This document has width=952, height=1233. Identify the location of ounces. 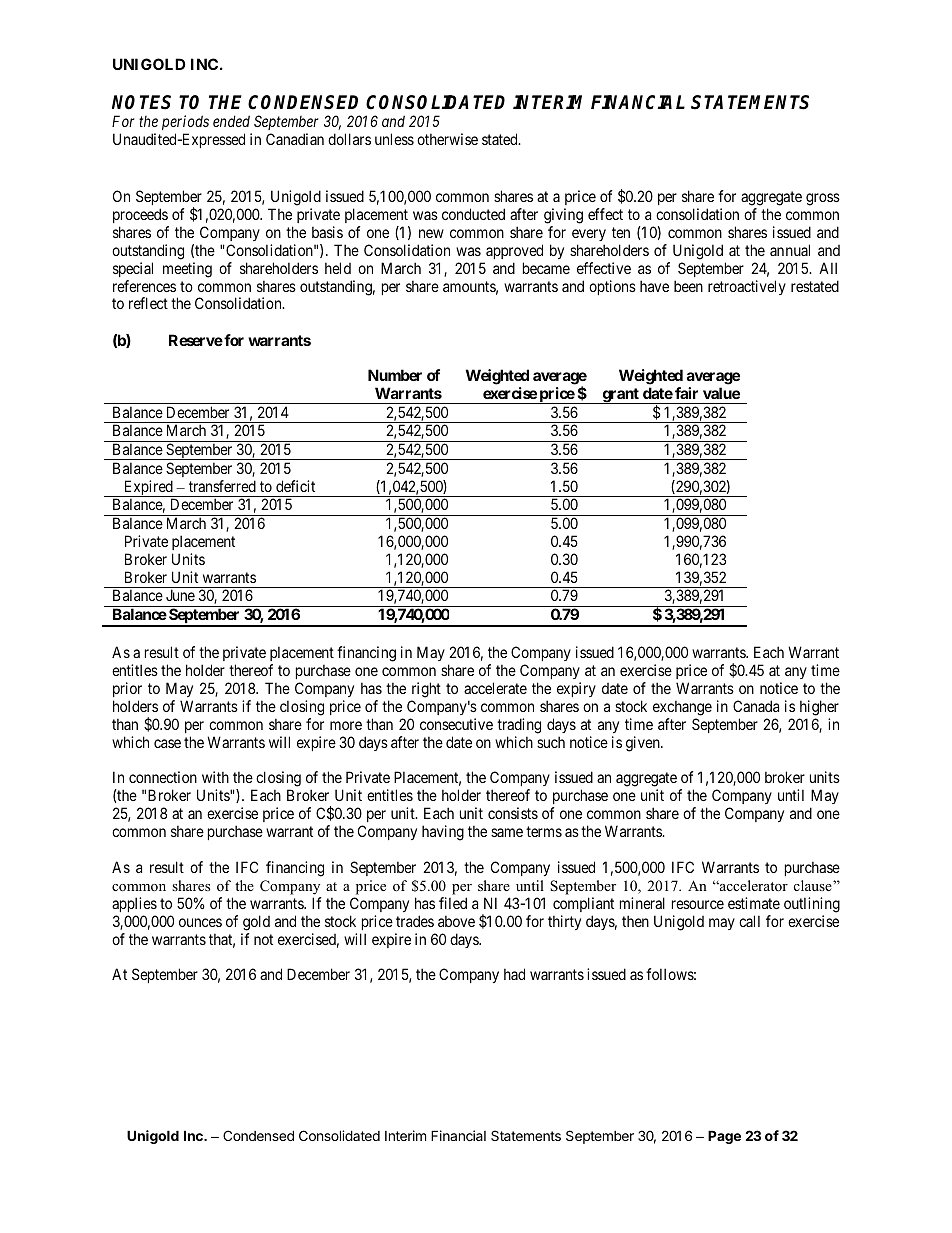
(200, 922).
